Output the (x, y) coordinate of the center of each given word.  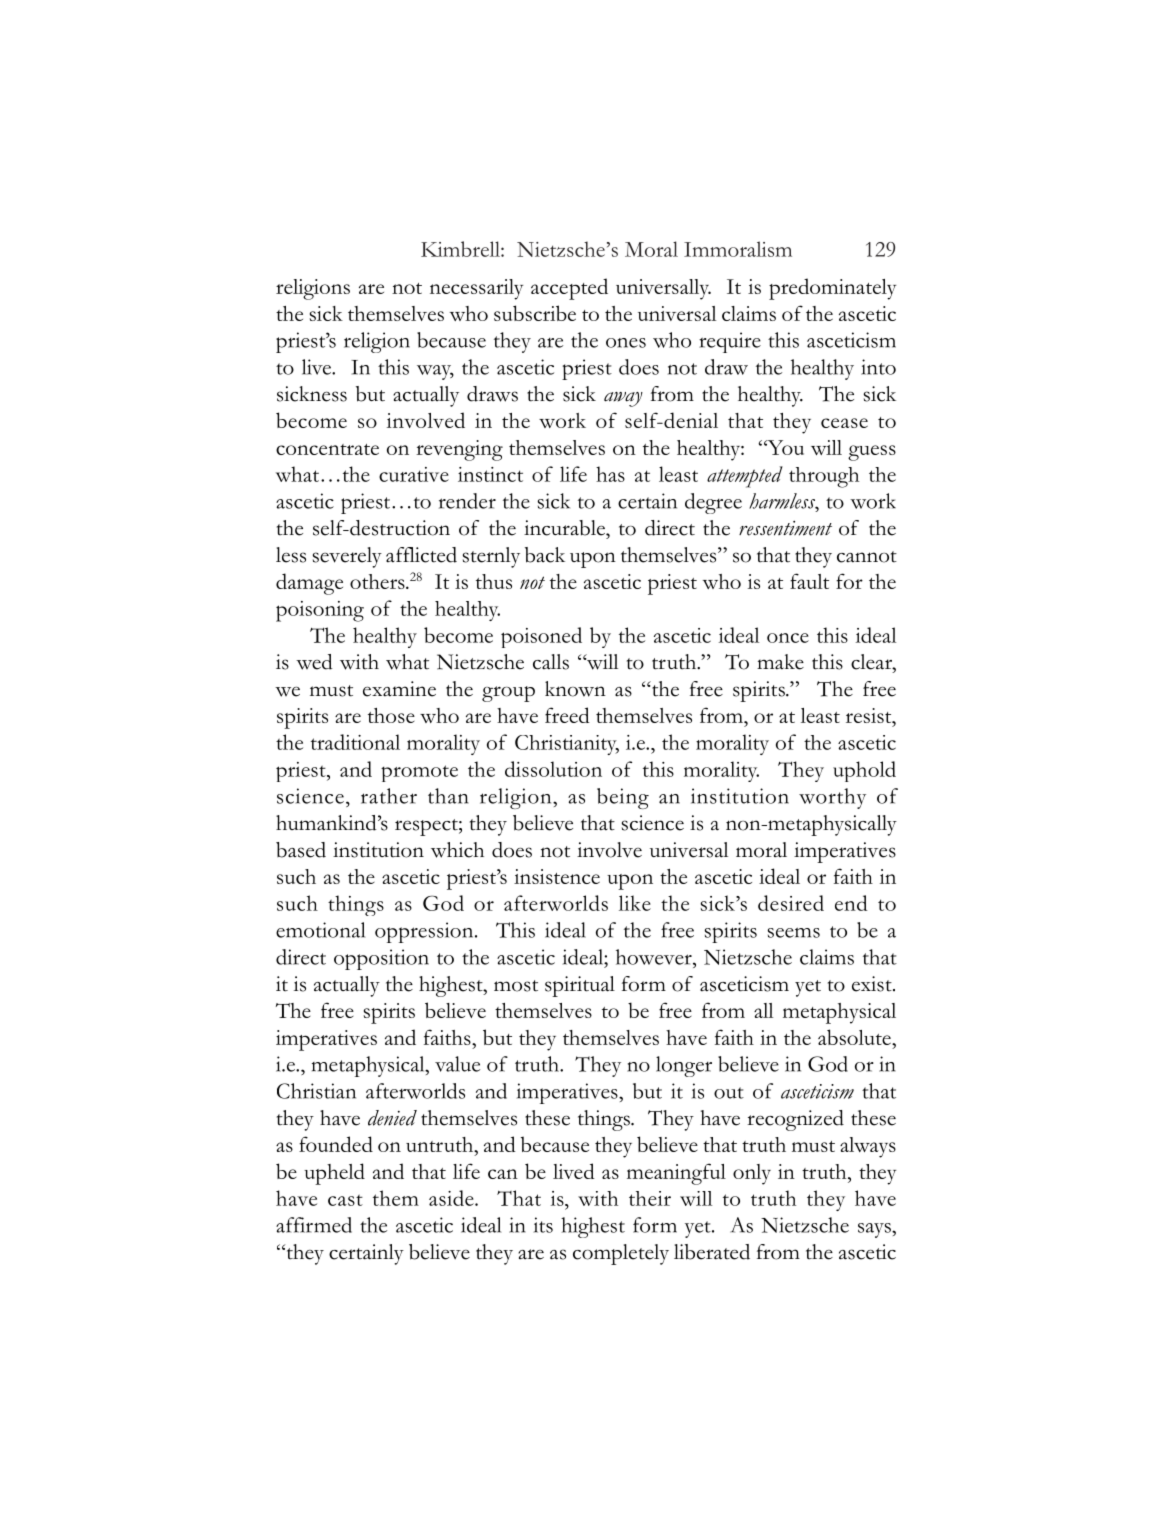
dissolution (553, 769)
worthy (832, 798)
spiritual (580, 986)
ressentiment (785, 528)
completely (621, 1254)
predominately (832, 289)
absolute (855, 1037)
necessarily (476, 289)
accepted (569, 289)
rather (389, 796)
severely (347, 557)
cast (345, 1200)
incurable (566, 528)
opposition (381, 959)
